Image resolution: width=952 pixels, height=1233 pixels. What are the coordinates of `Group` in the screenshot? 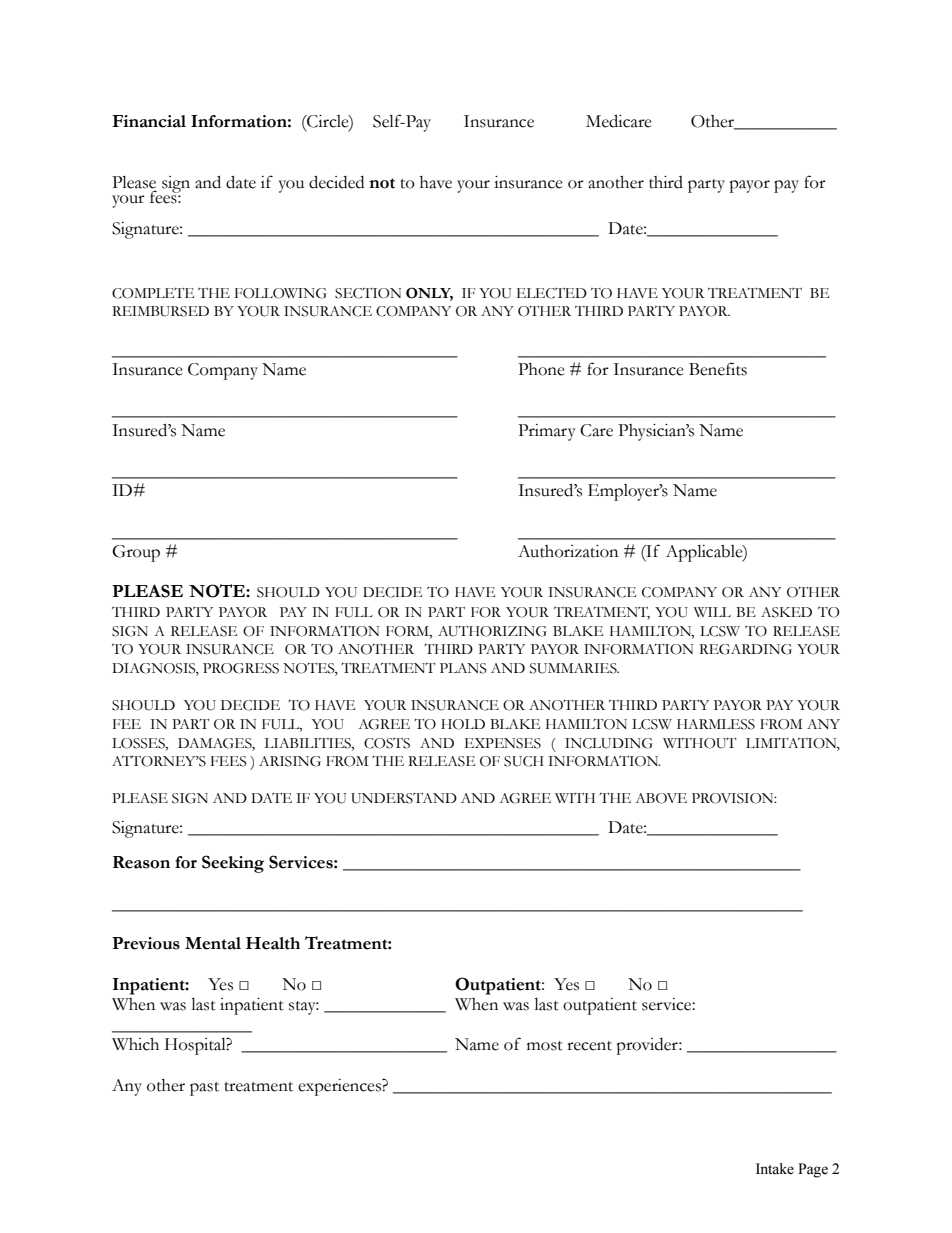 It's located at (136, 553).
